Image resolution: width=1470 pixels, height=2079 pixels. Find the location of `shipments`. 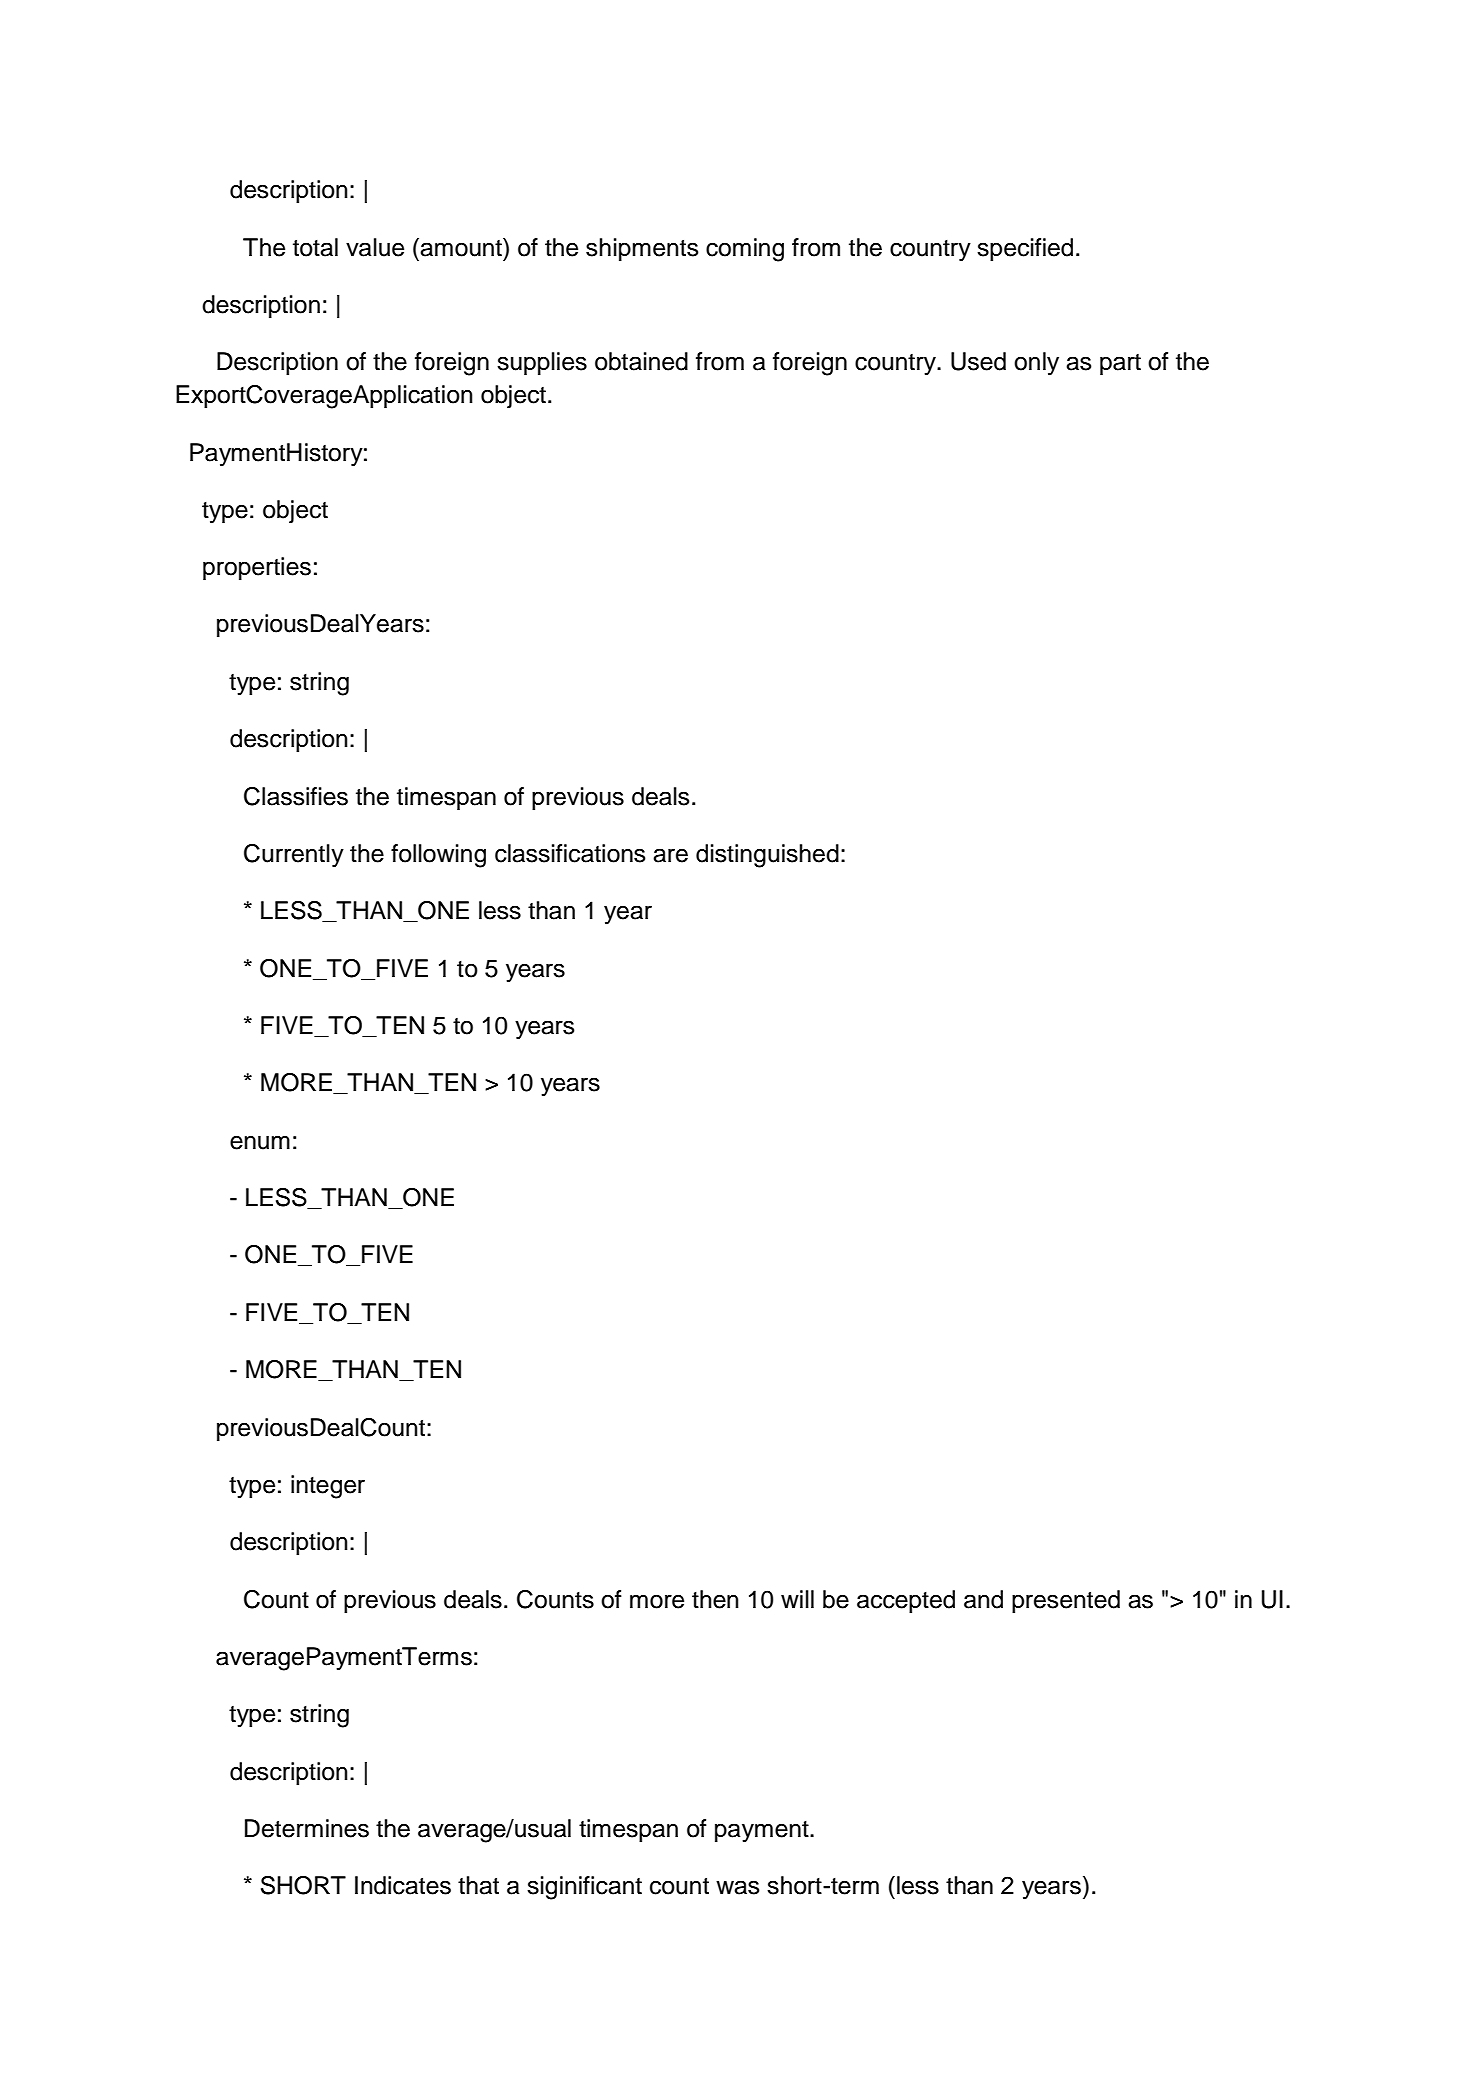

shipments is located at coordinates (642, 249).
